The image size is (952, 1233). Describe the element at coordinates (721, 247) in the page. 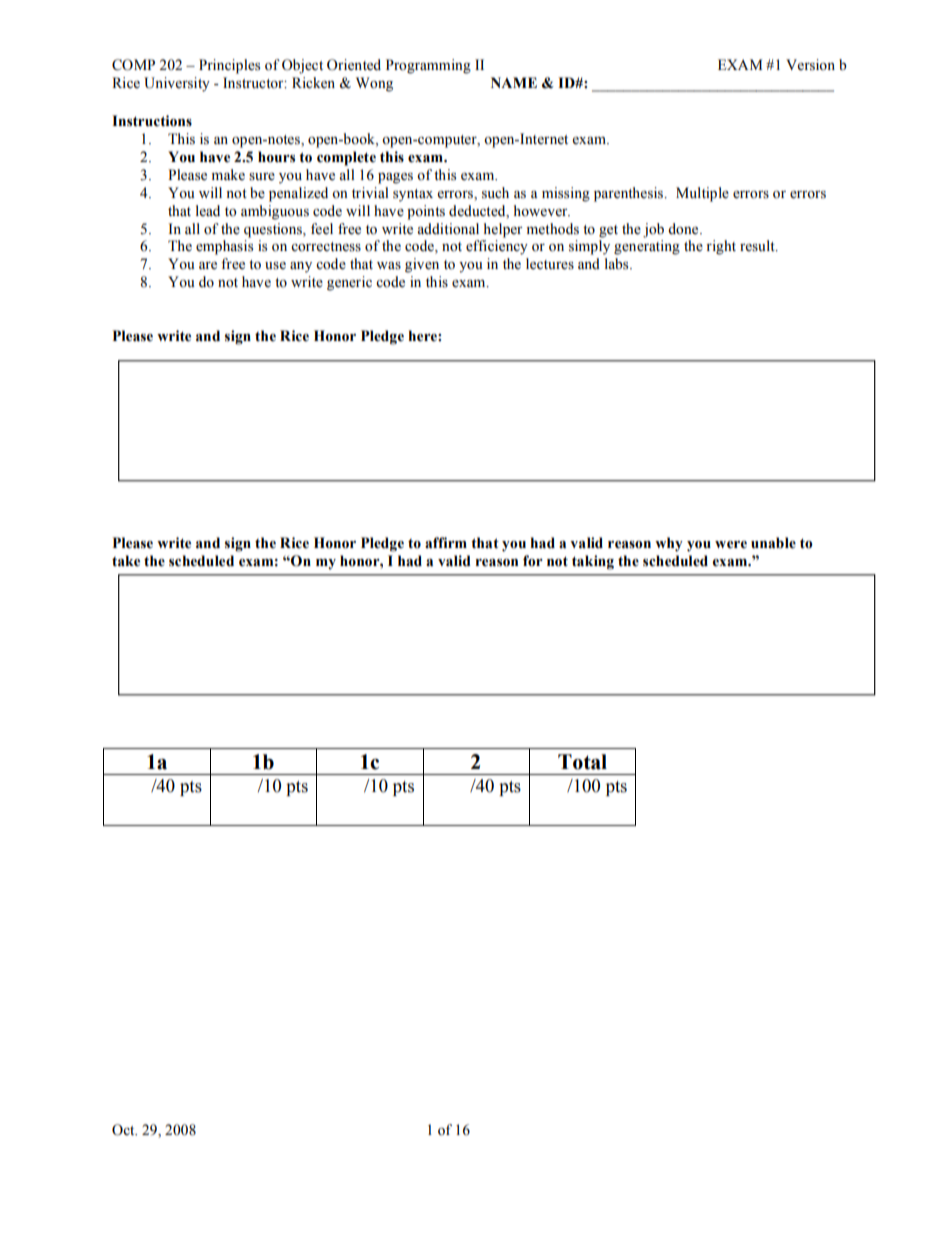

I see `right` at that location.
